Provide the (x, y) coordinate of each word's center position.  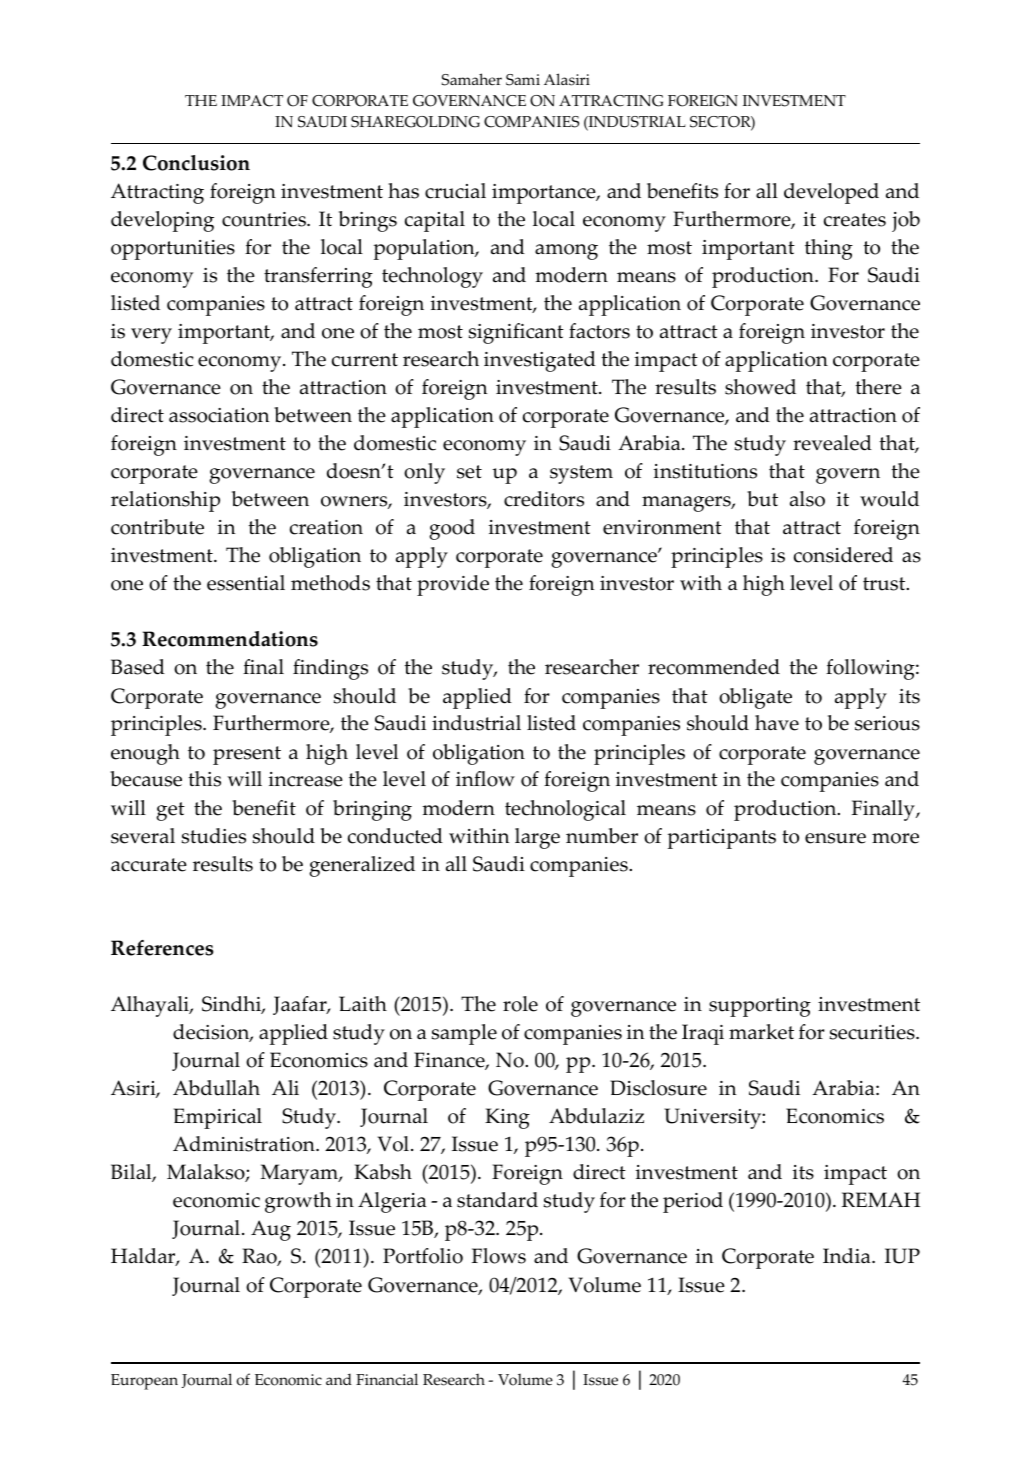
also (807, 499)
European (144, 1382)
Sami (523, 80)
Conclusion (196, 163)
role (520, 1004)
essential (246, 583)
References (162, 948)
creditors (544, 499)
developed (831, 193)
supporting (760, 1007)
